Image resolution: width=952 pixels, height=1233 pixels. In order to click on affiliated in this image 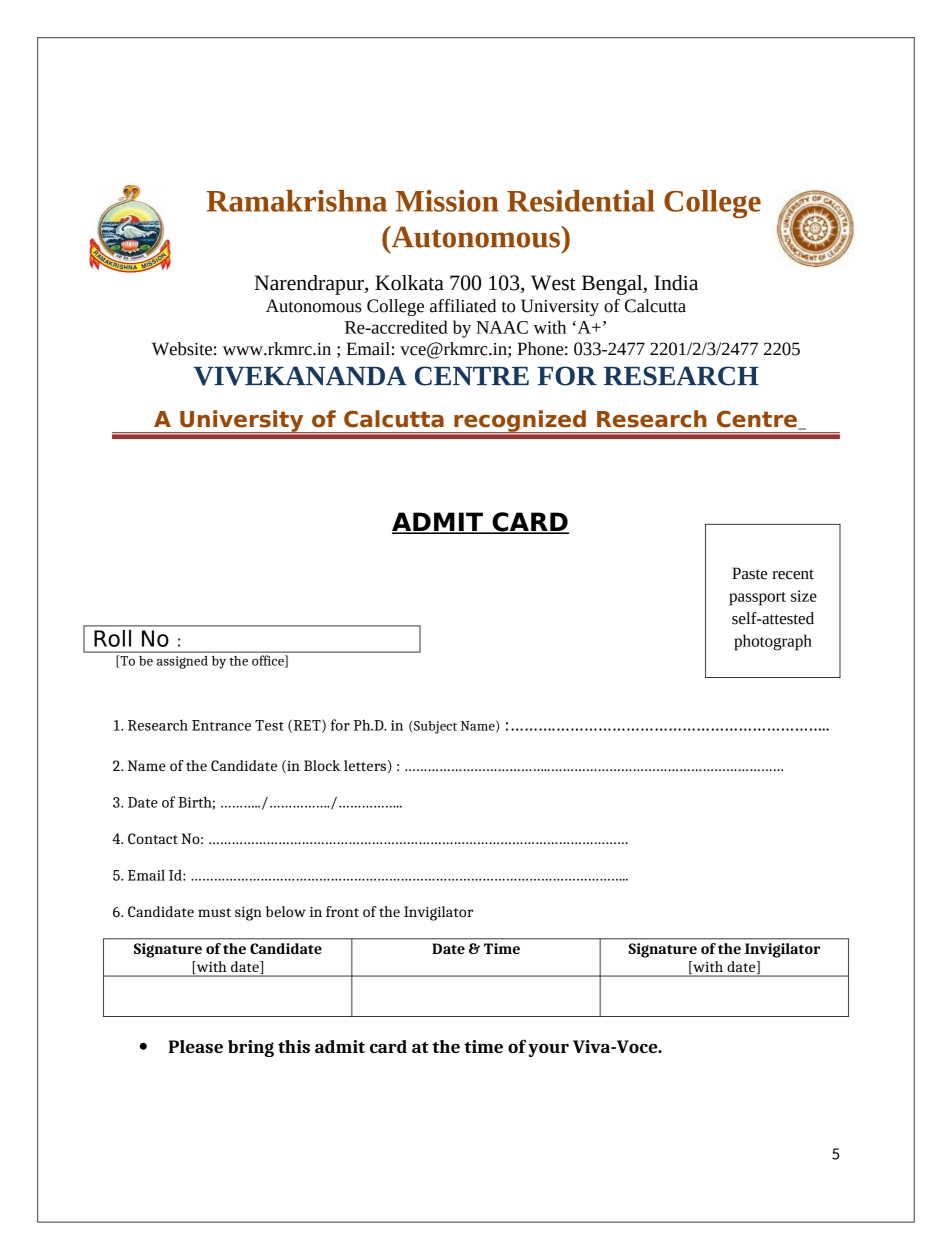, I will do `click(463, 306)`.
